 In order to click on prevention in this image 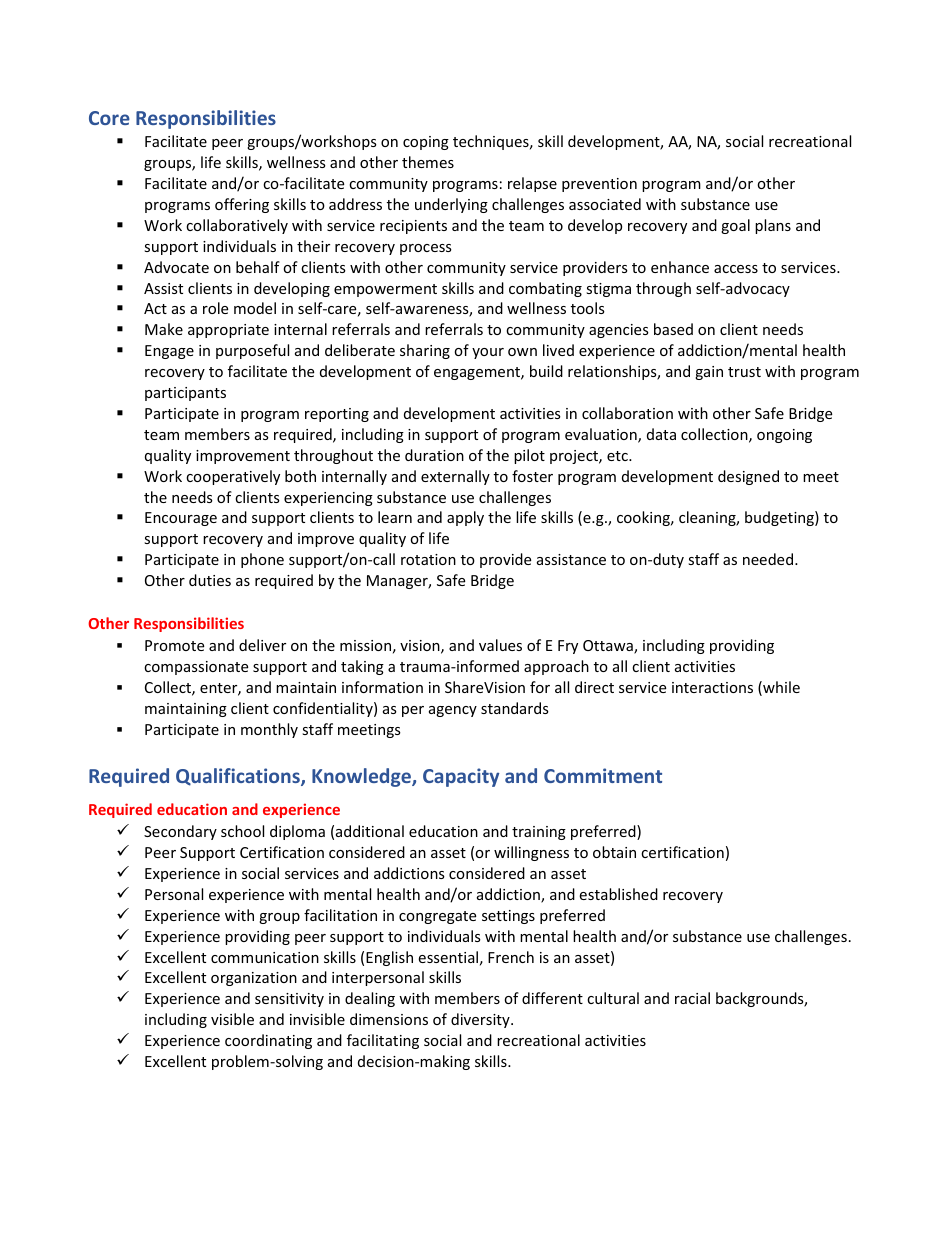, I will do `click(599, 185)`.
